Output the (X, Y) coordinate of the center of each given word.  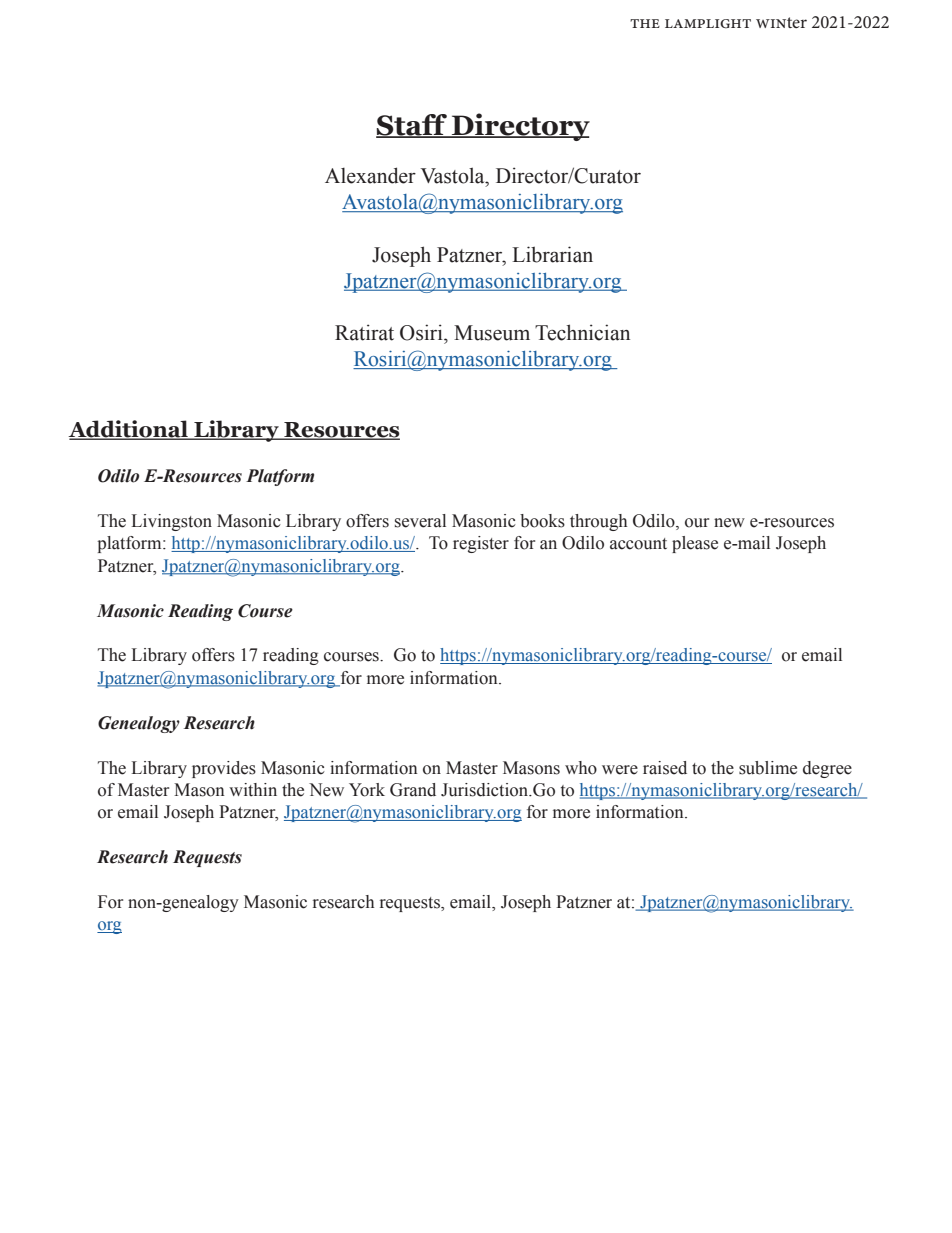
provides (224, 769)
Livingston (171, 522)
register (481, 544)
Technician (582, 332)
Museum (492, 333)
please (695, 544)
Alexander (370, 175)
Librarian (552, 254)
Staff (412, 126)
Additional (129, 430)
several (420, 521)
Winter (781, 22)
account (638, 544)
